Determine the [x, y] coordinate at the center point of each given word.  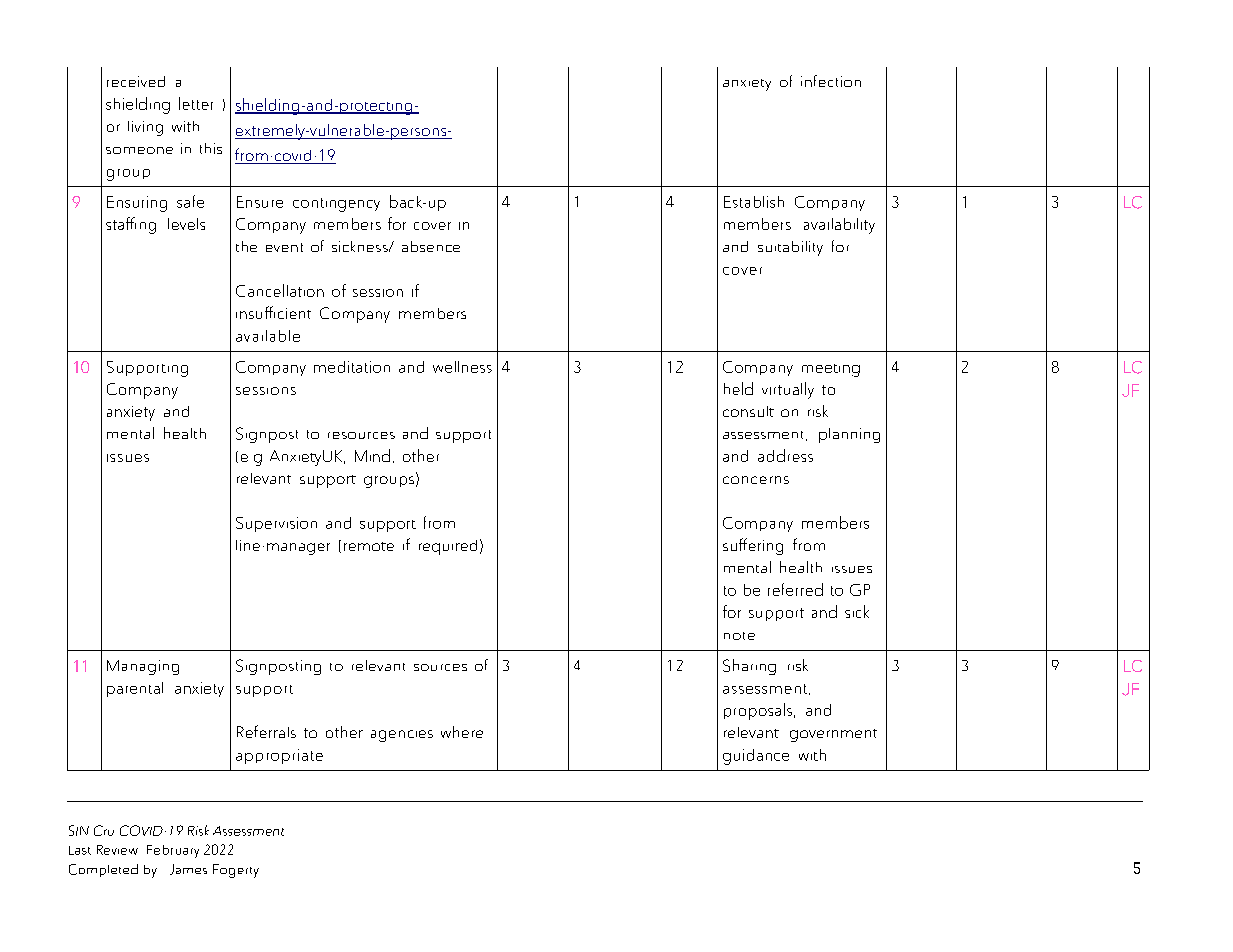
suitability [790, 248]
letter [196, 103]
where [462, 732]
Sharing [749, 667]
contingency [336, 205]
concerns [756, 480]
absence [431, 246]
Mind [372, 455]
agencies [402, 736]
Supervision [276, 524]
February [173, 851]
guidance [756, 757]
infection [831, 81]
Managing [143, 667]
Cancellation [280, 290]
